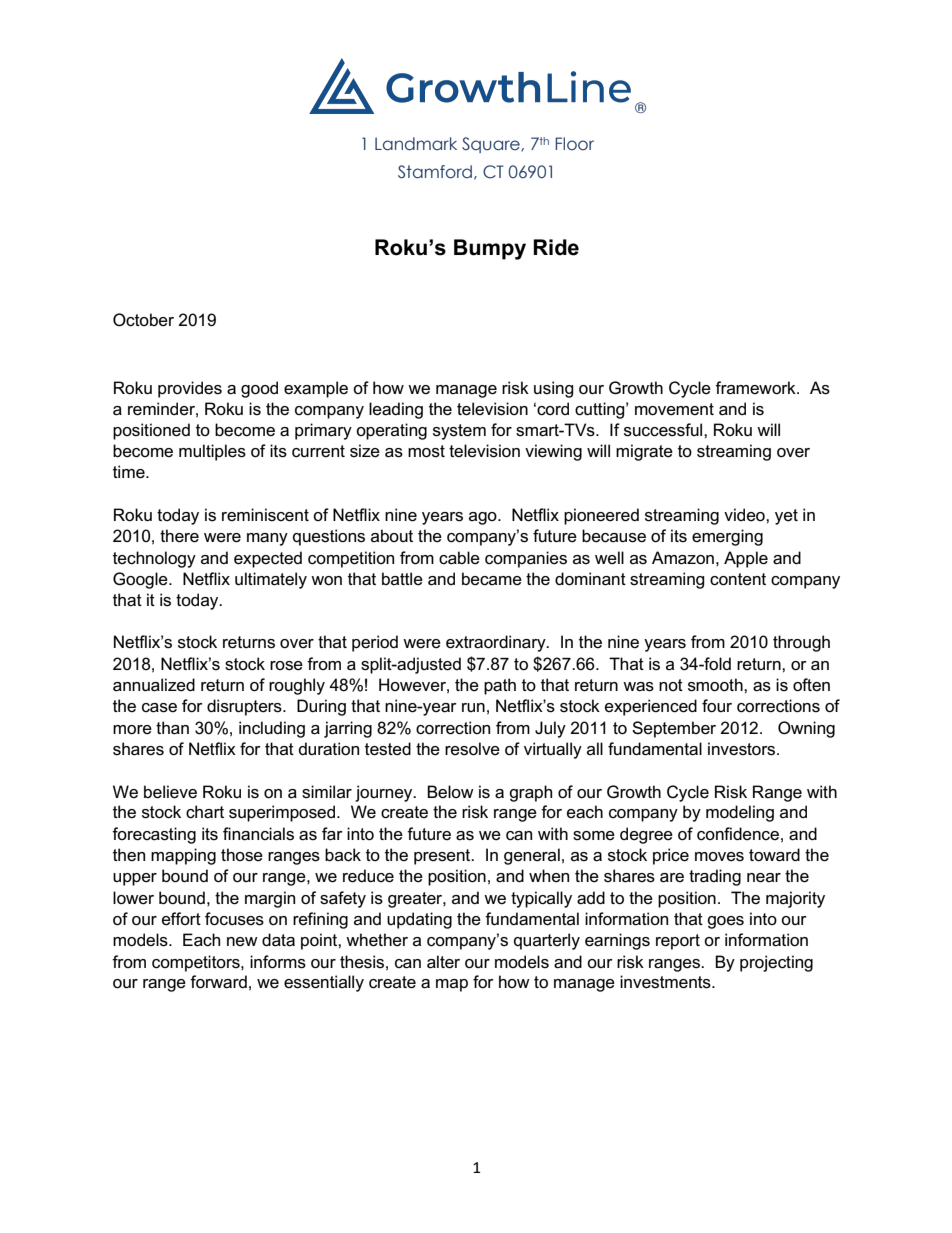 This screenshot has height=1233, width=952. I want to click on Landmark, so click(416, 144).
